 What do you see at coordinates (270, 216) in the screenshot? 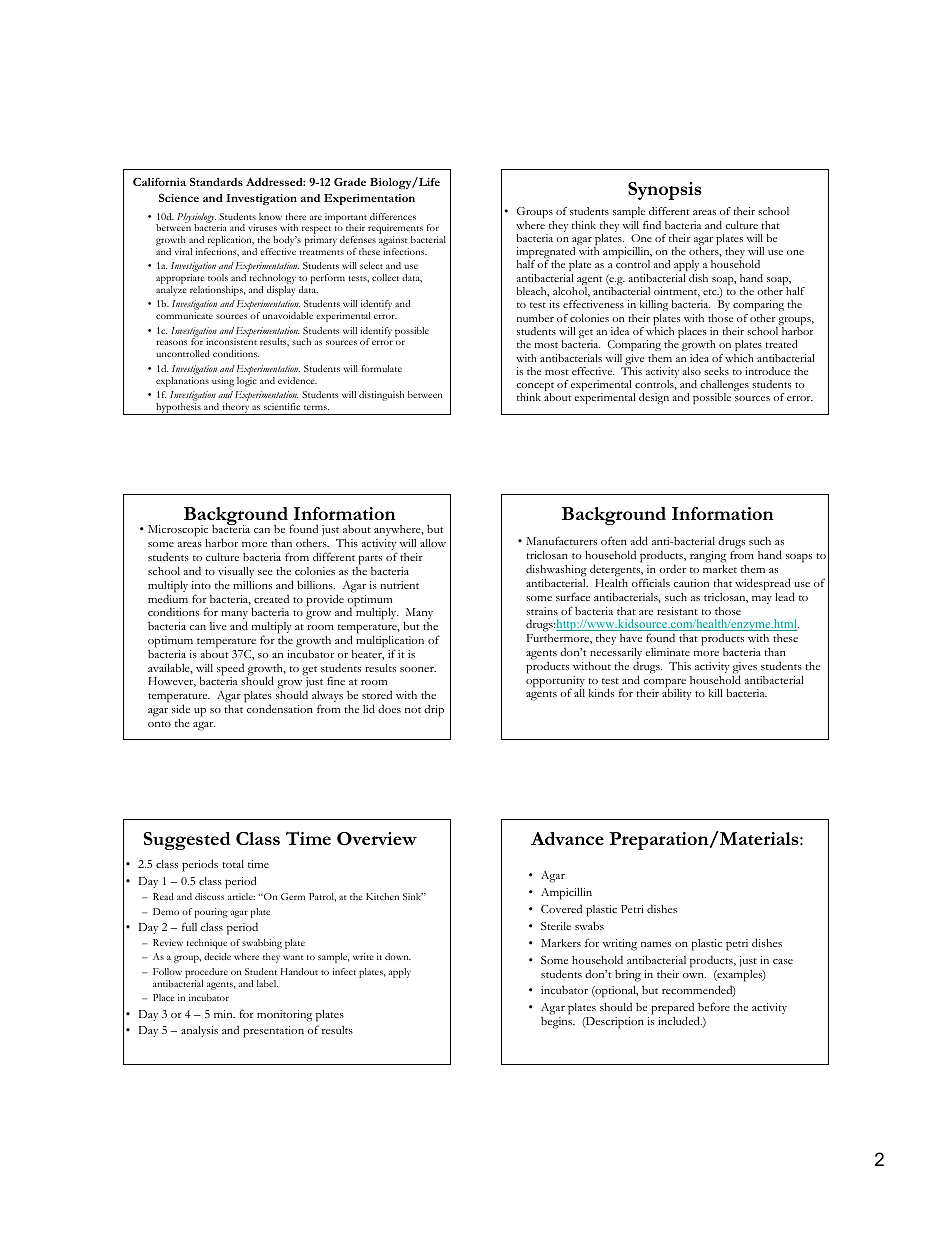
I see `know` at bounding box center [270, 216].
